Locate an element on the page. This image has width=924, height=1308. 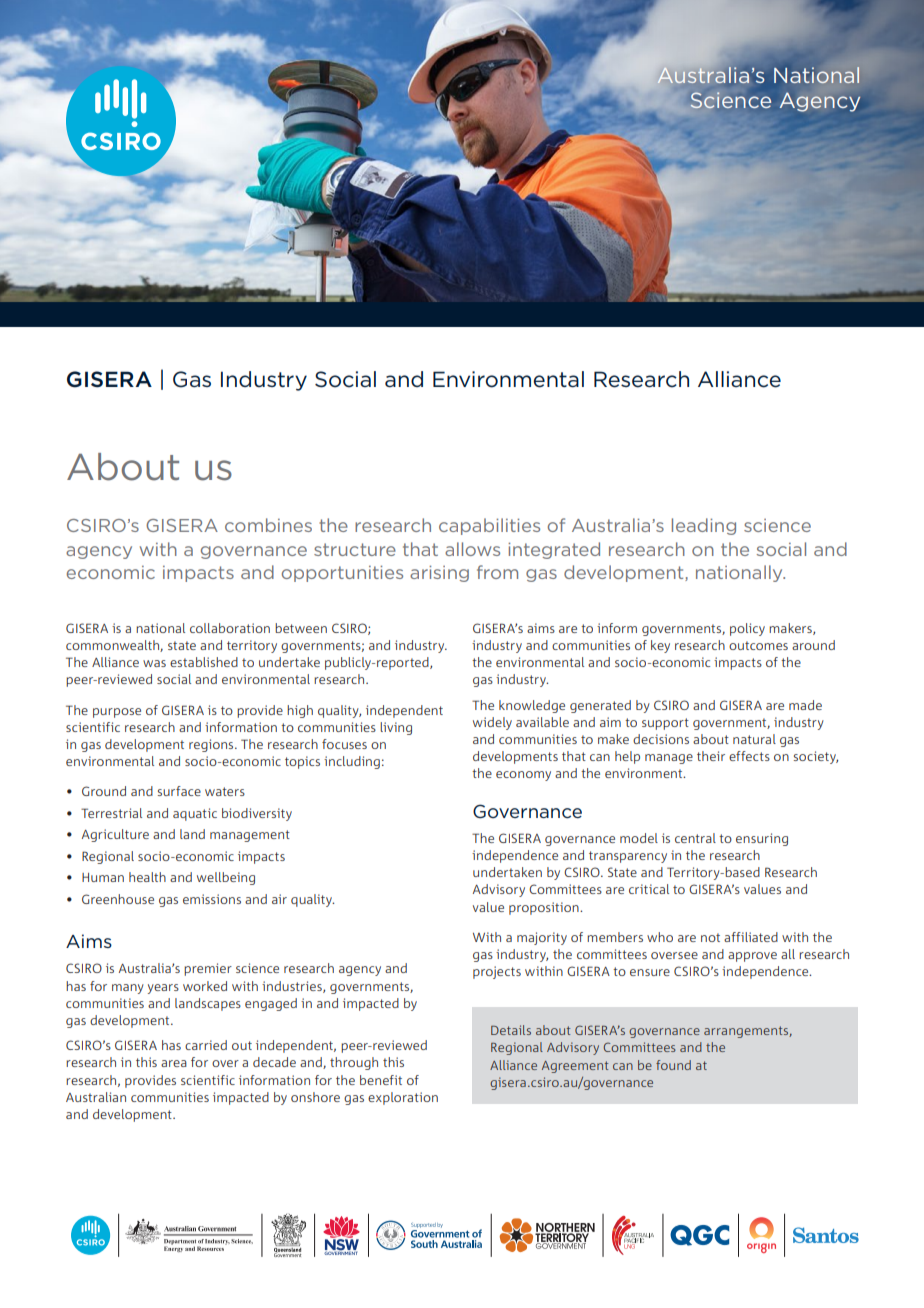
aquatic is located at coordinates (195, 814).
